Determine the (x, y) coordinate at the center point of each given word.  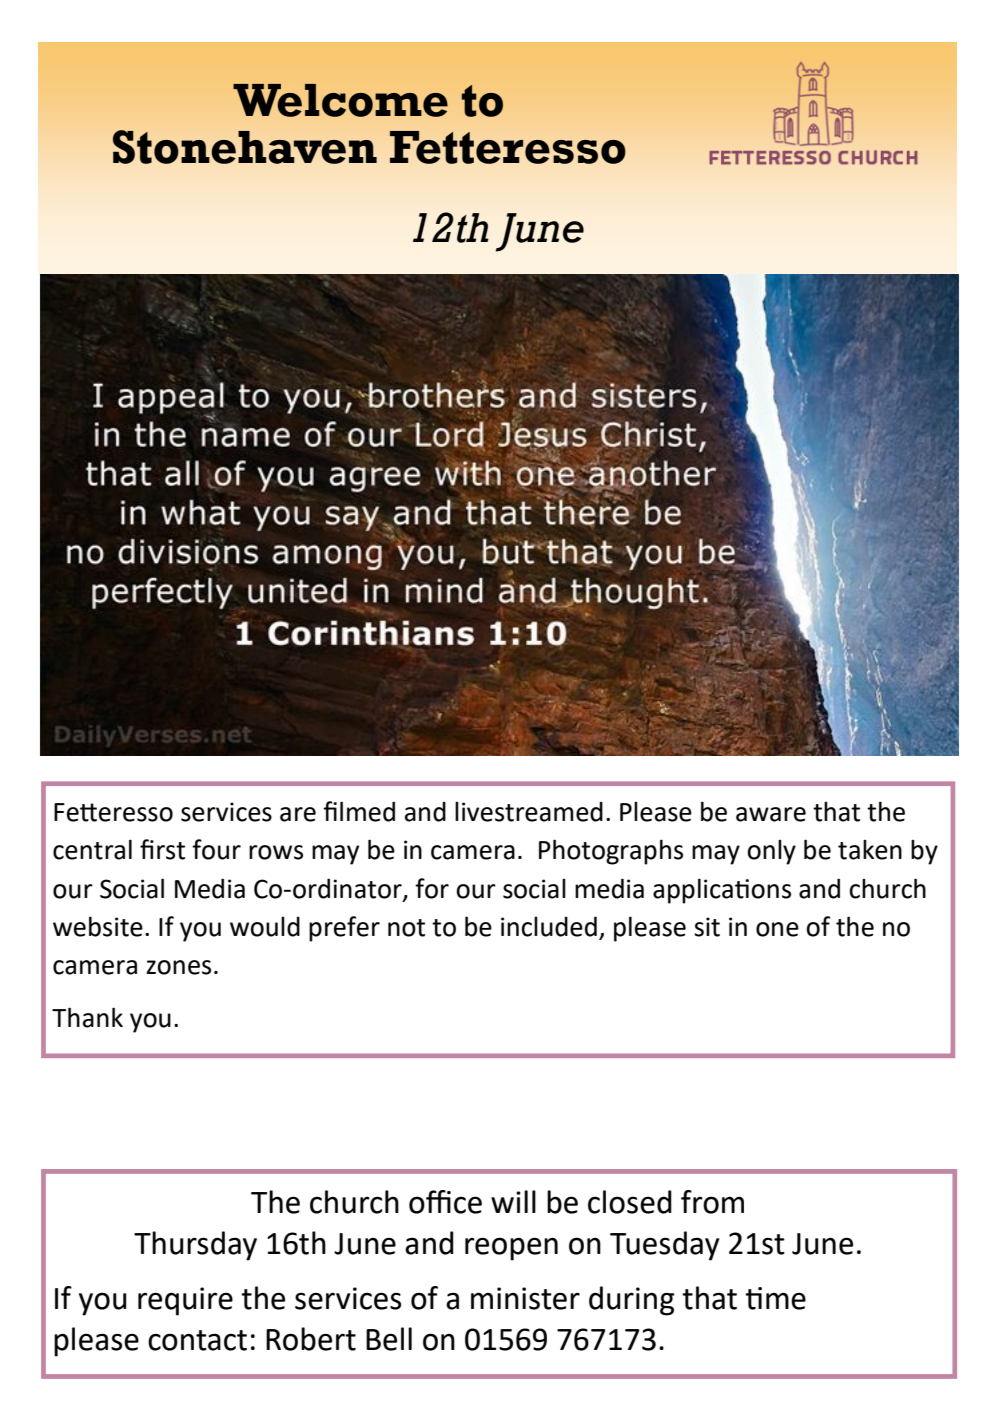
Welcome (340, 100)
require (185, 1301)
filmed (359, 811)
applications (722, 891)
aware (771, 814)
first (162, 849)
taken (870, 850)
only (771, 852)
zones (178, 967)
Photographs (611, 852)
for (432, 888)
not (406, 928)
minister (525, 1298)
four (216, 849)
